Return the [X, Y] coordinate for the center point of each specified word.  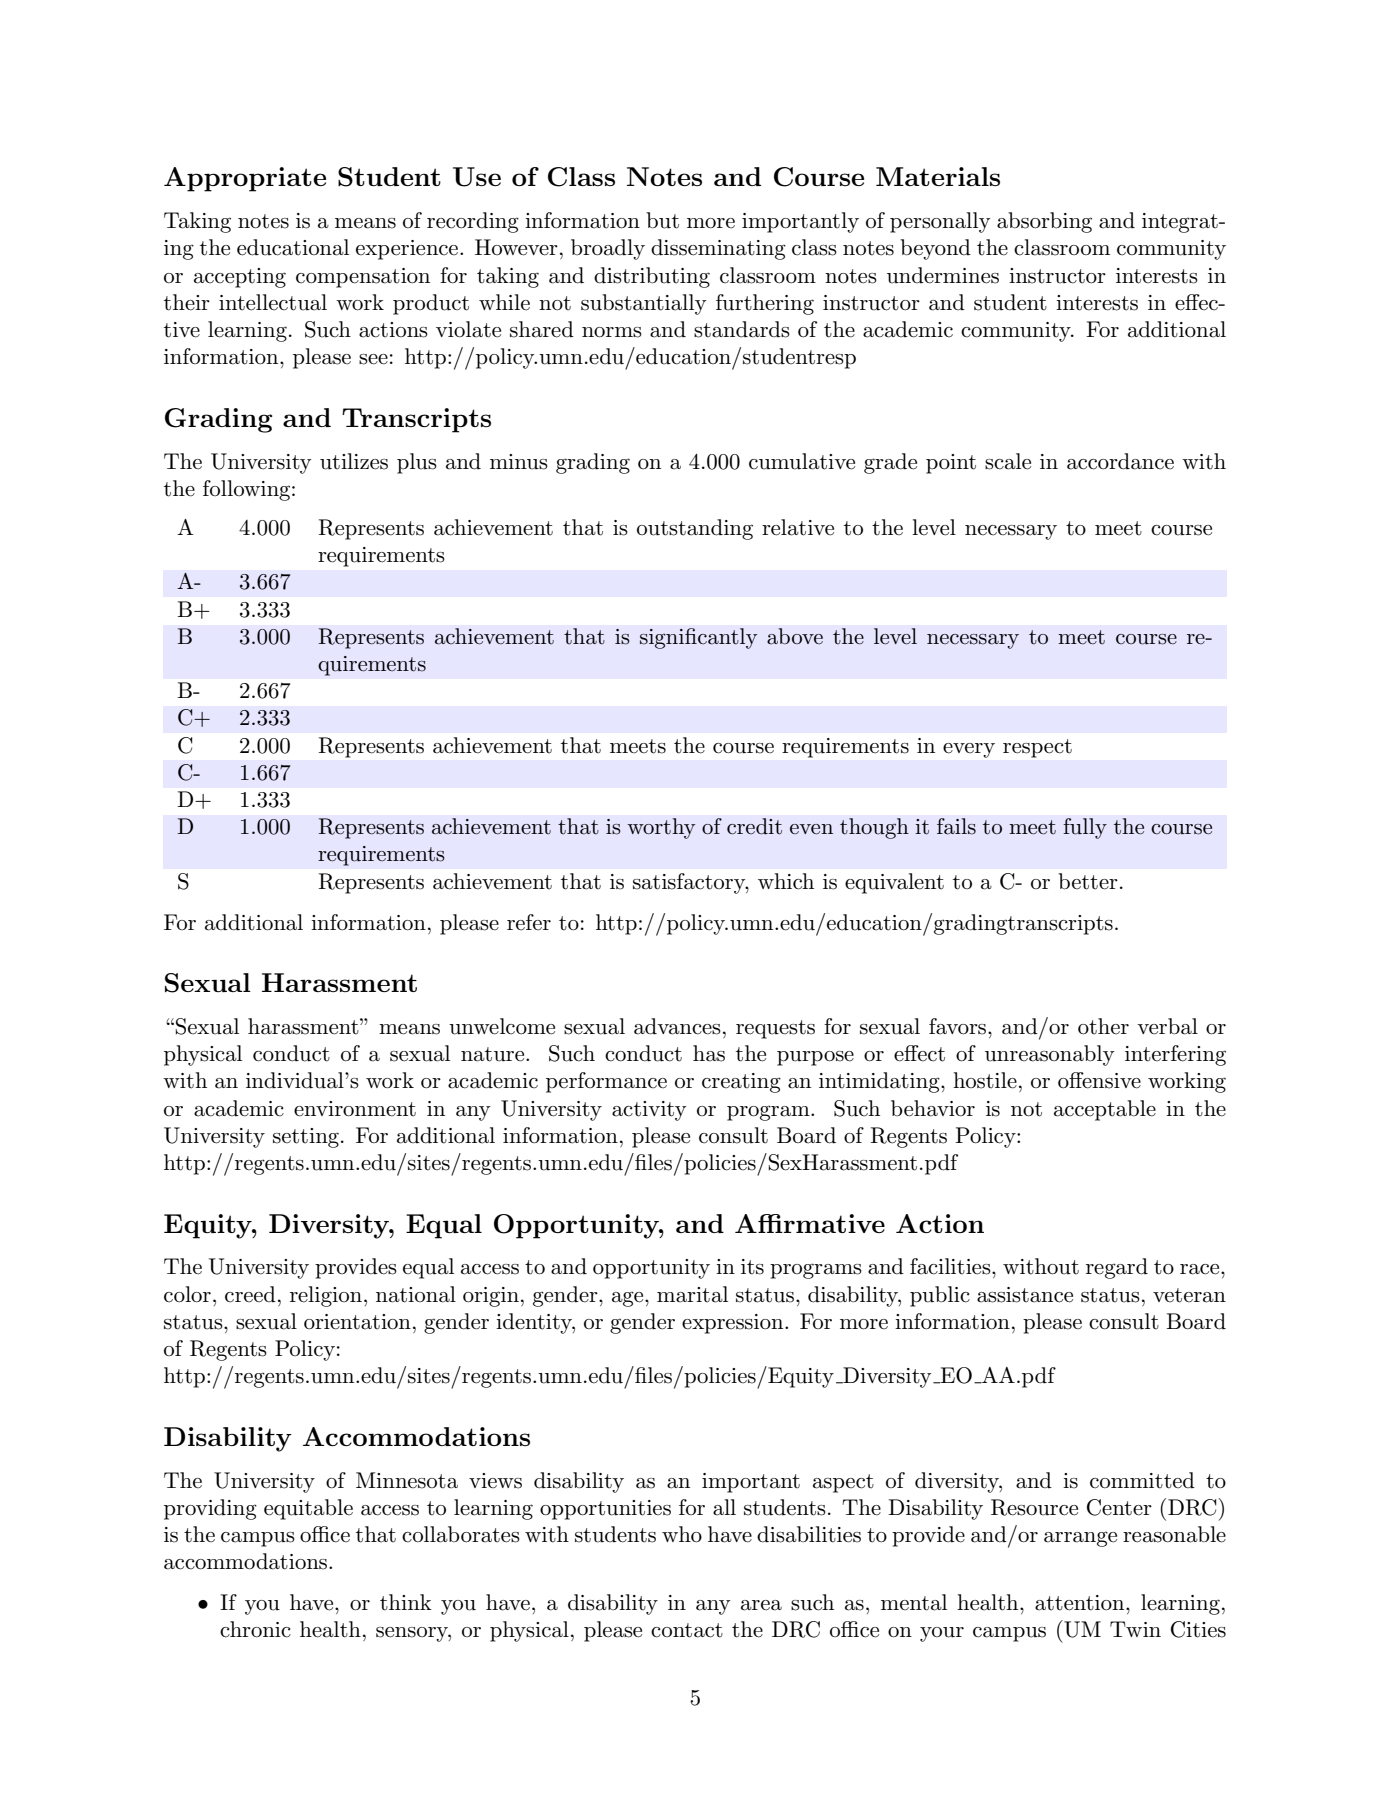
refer [529, 922]
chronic [255, 1629]
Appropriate [245, 179]
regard [1117, 1268]
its [752, 1267]
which [786, 881]
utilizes [354, 461]
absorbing [1044, 222]
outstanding [695, 529]
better [1088, 881]
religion [326, 1296]
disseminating [718, 249]
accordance [1120, 461]
